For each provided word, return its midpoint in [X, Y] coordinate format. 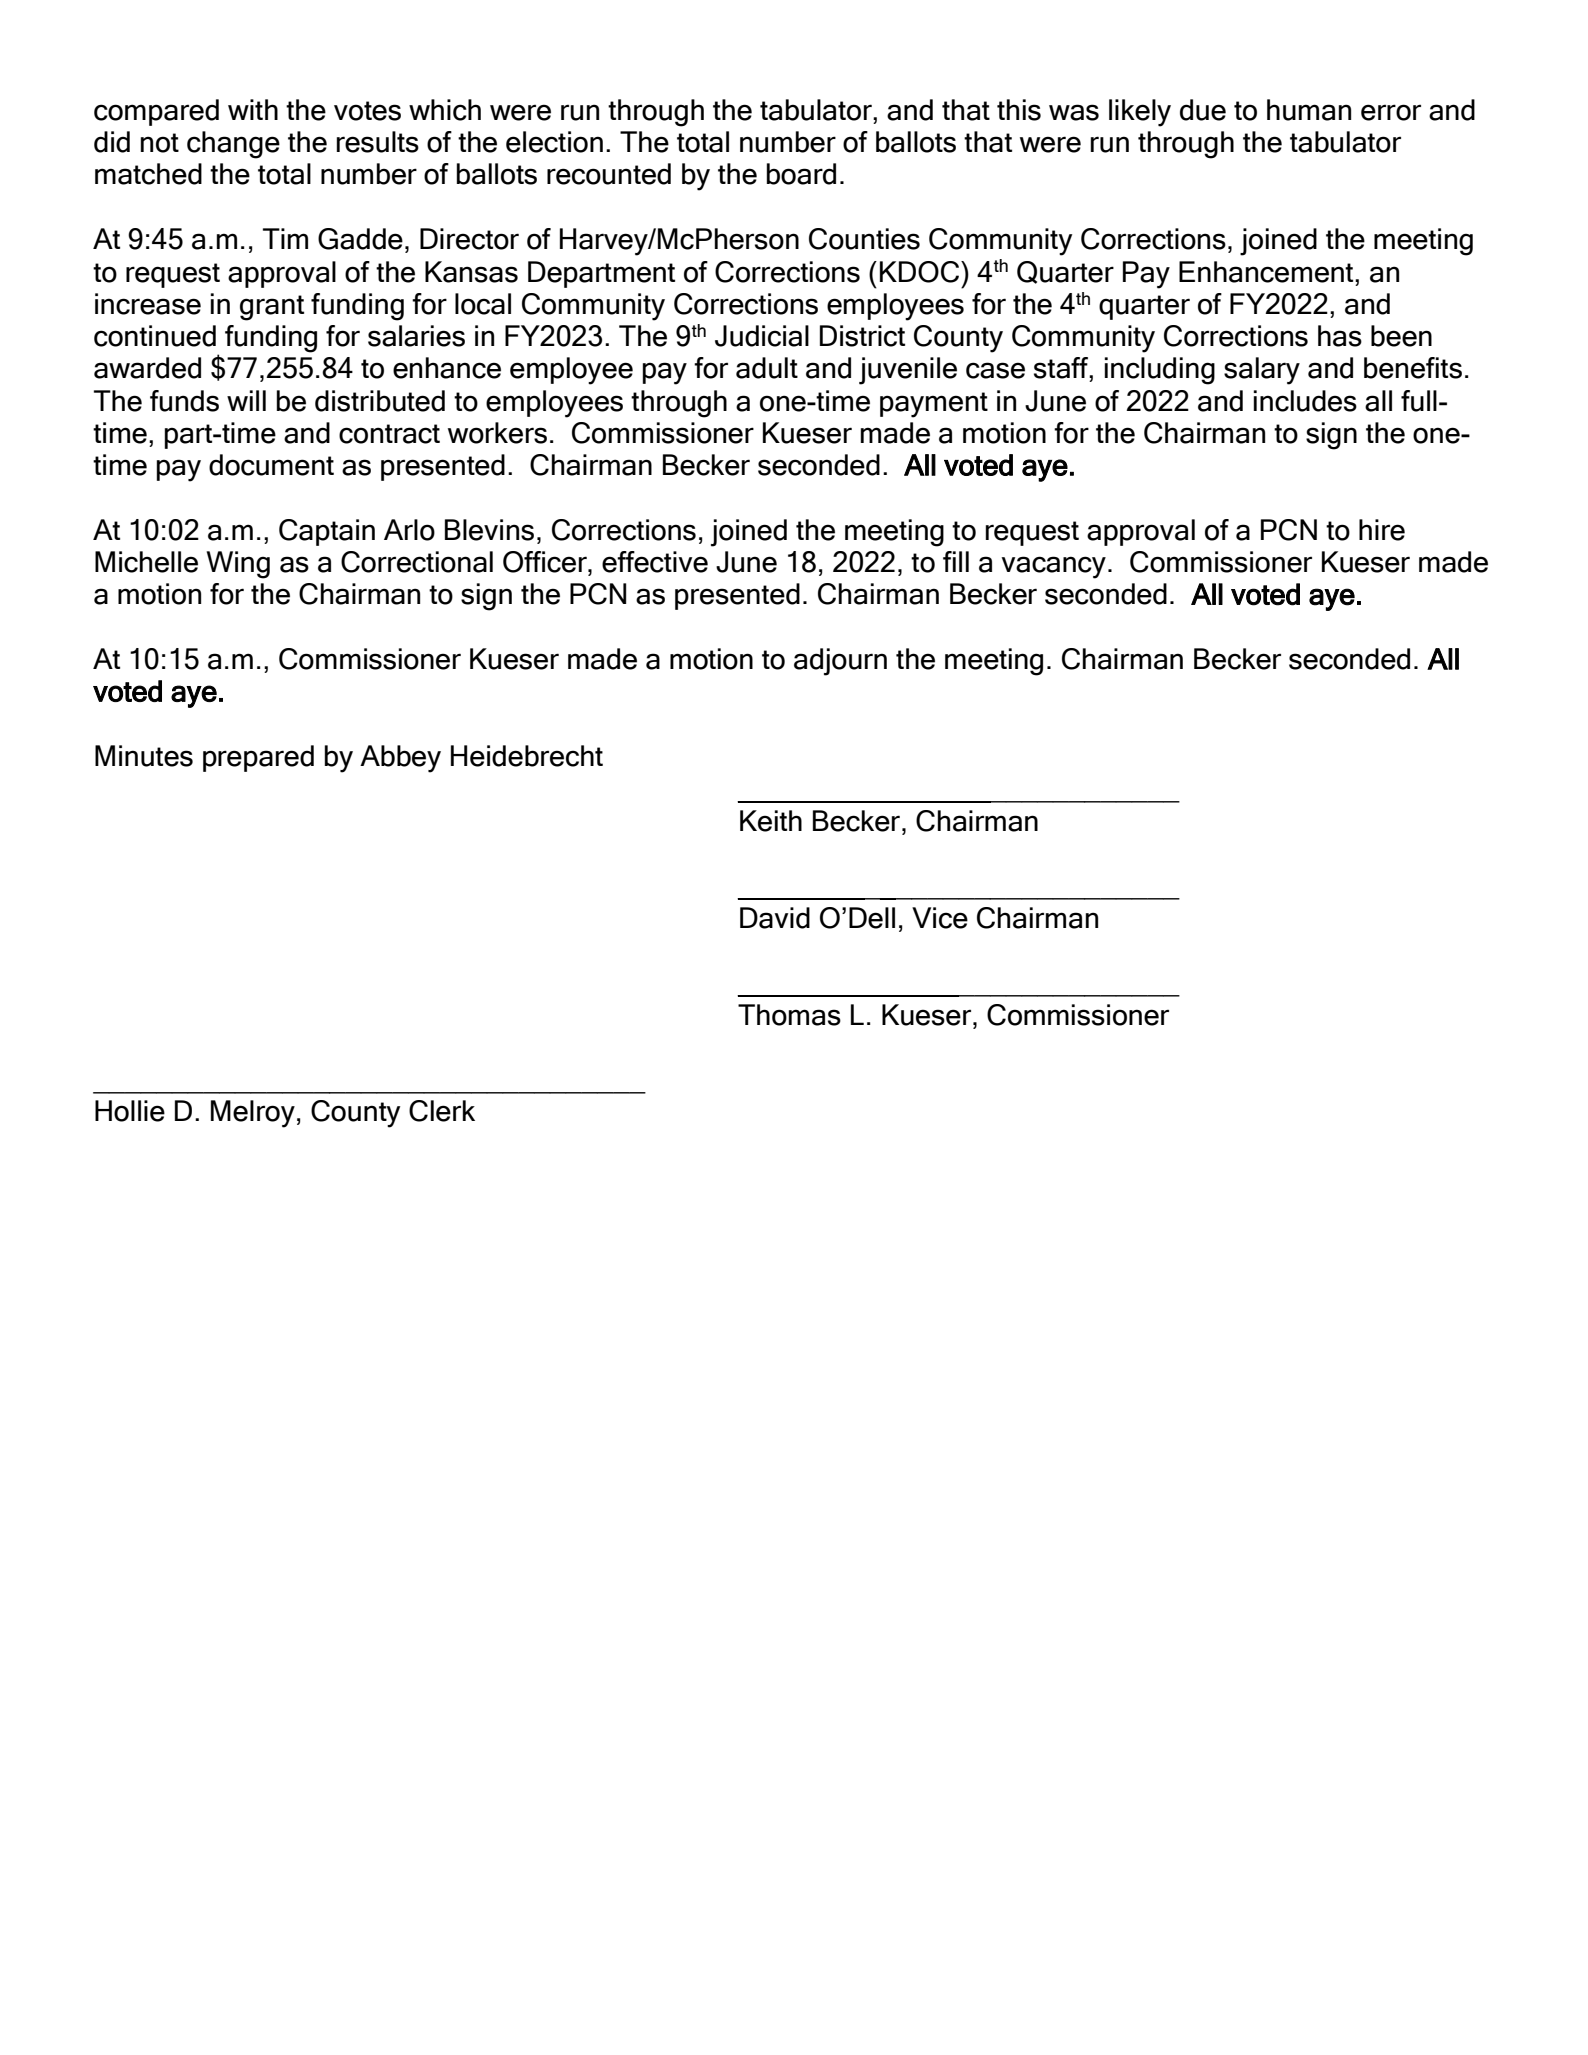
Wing [238, 565]
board [801, 174]
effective [655, 562]
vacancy [1053, 567]
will [246, 400]
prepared [258, 758]
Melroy [253, 1114]
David [775, 918]
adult [767, 368]
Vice [940, 918]
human [1309, 110]
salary [1262, 371]
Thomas [789, 1015]
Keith [771, 821]
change [233, 145]
